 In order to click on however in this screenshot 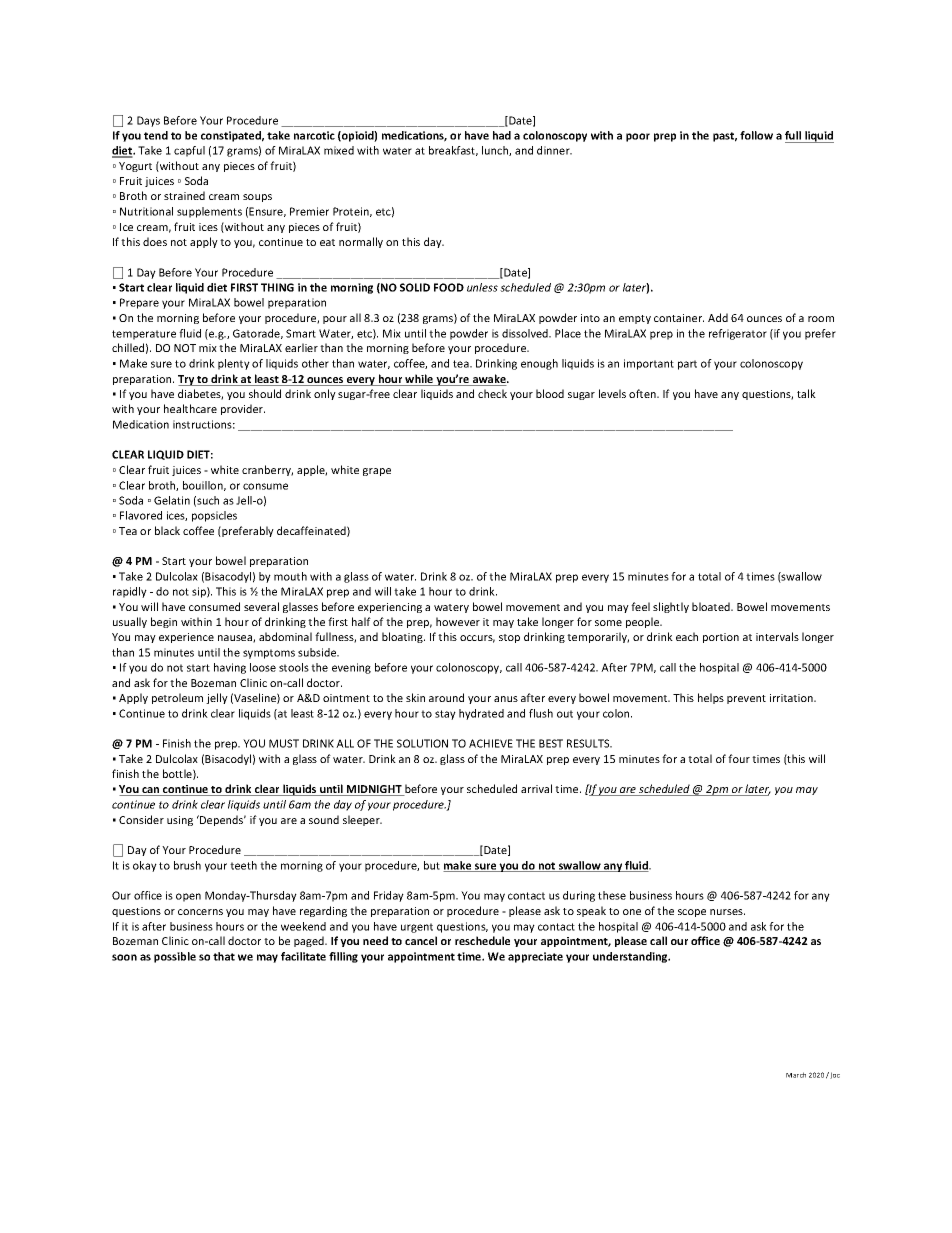, I will do `click(458, 621)`.
